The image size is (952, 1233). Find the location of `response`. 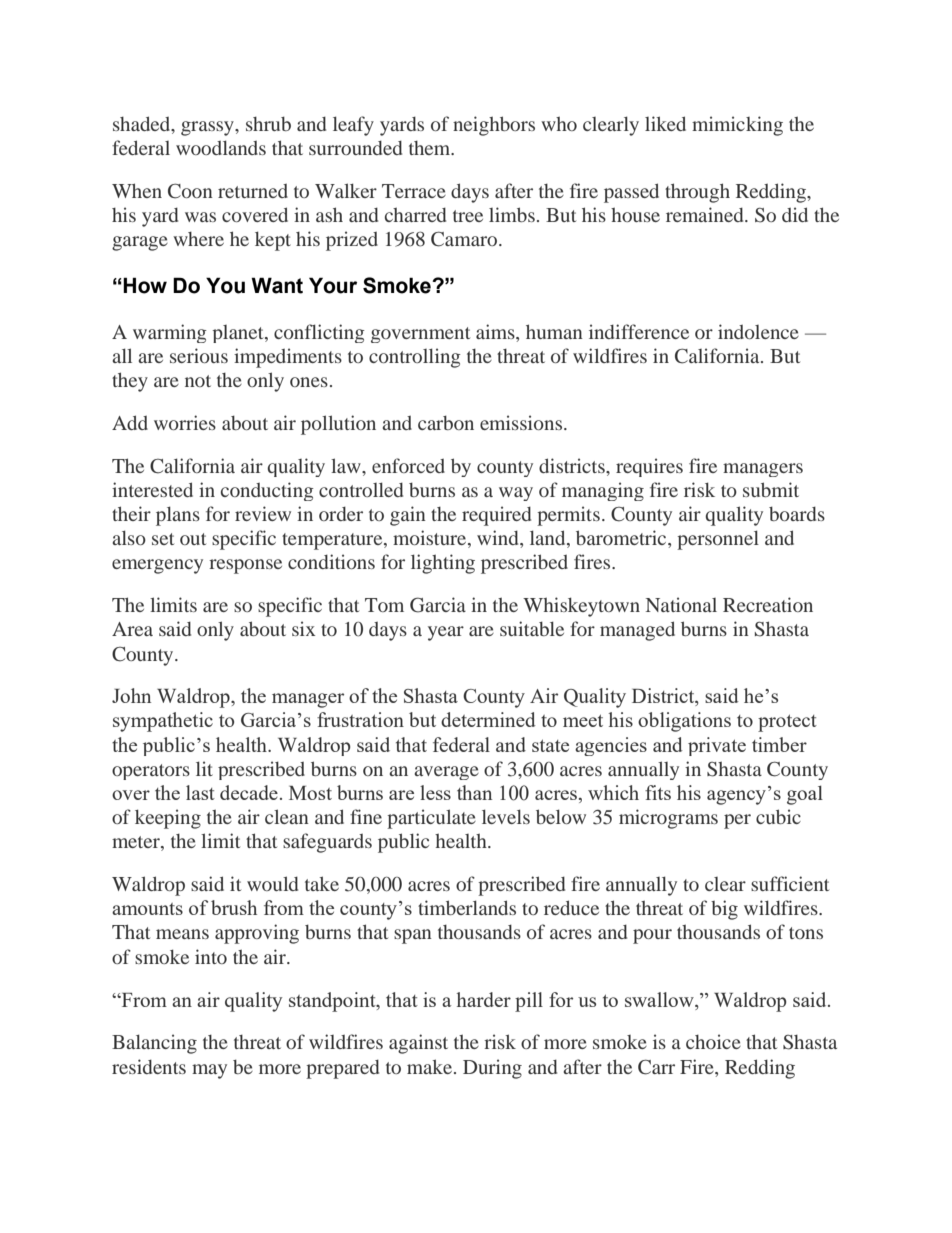

response is located at coordinates (245, 566).
